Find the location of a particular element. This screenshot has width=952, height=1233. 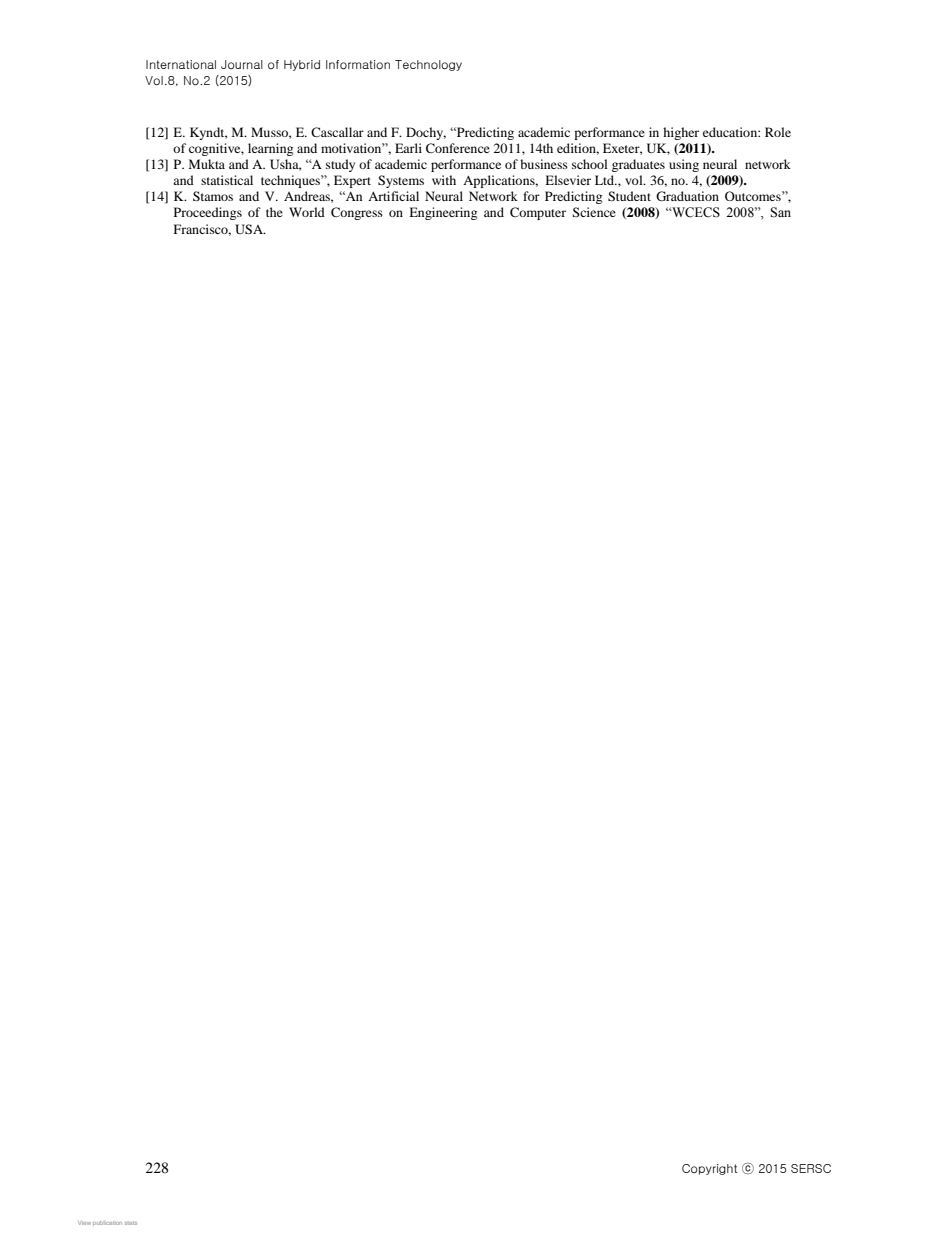

San is located at coordinates (780, 212).
